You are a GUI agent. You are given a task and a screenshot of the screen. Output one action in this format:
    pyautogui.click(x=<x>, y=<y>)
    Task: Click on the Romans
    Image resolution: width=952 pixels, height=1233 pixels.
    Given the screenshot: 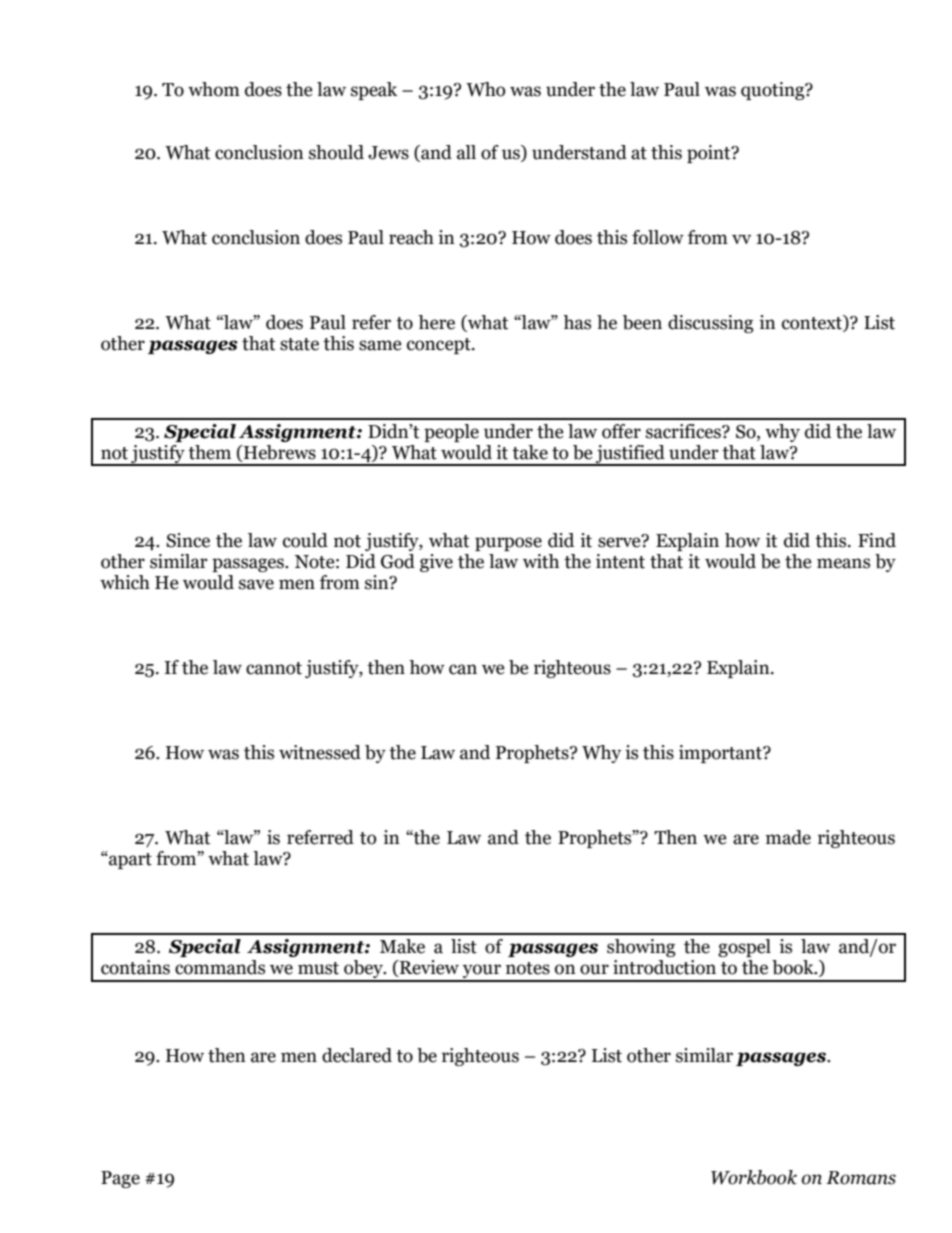 What is the action you would take?
    pyautogui.click(x=861, y=1178)
